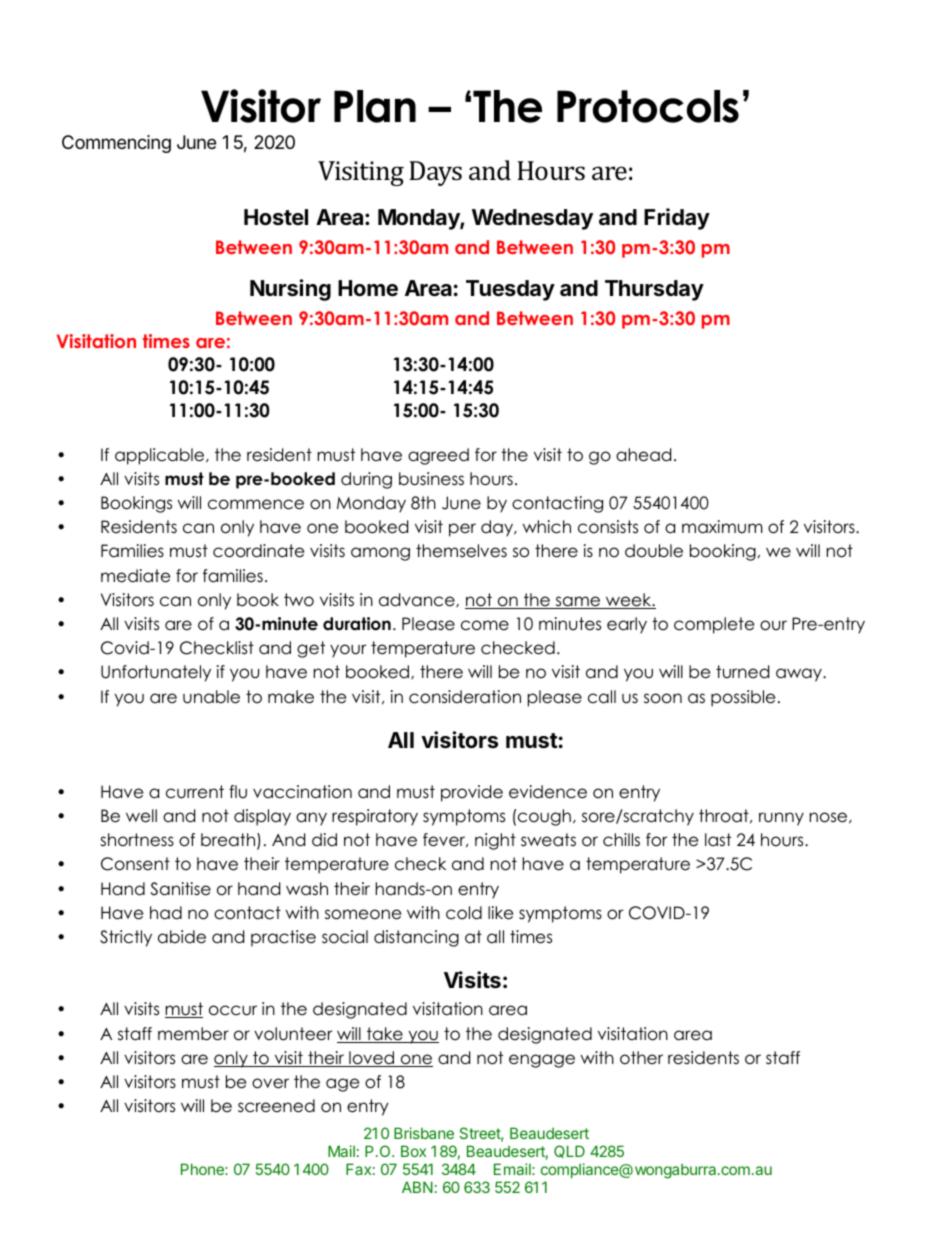 This screenshot has width=952, height=1233. Describe the element at coordinates (156, 673) in the screenshot. I see `Unfortunately` at that location.
